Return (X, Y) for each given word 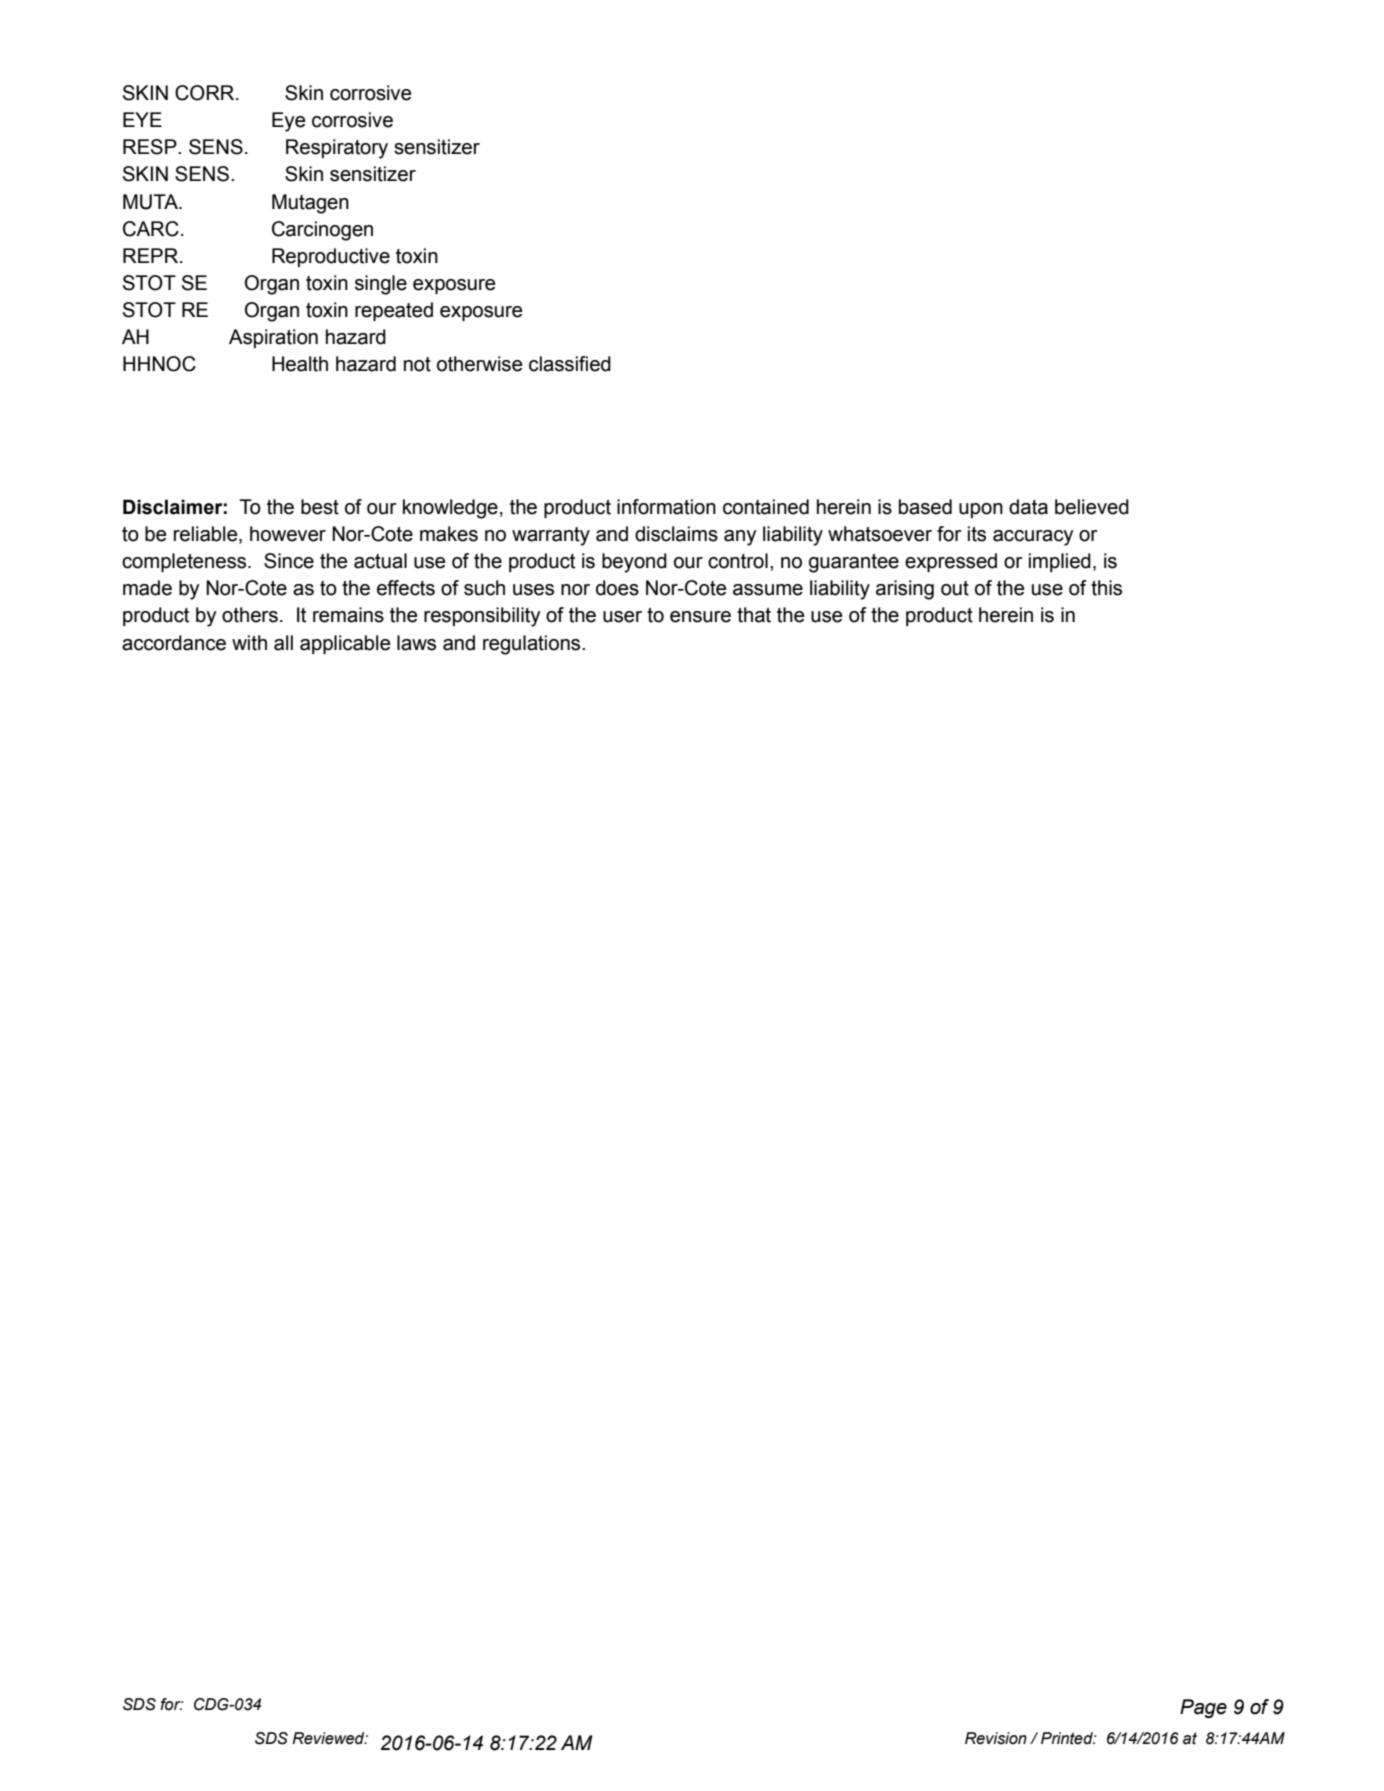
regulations (533, 645)
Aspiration (273, 338)
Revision (996, 1738)
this (1106, 588)
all (283, 643)
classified (570, 364)
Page (1203, 1708)
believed (1092, 507)
